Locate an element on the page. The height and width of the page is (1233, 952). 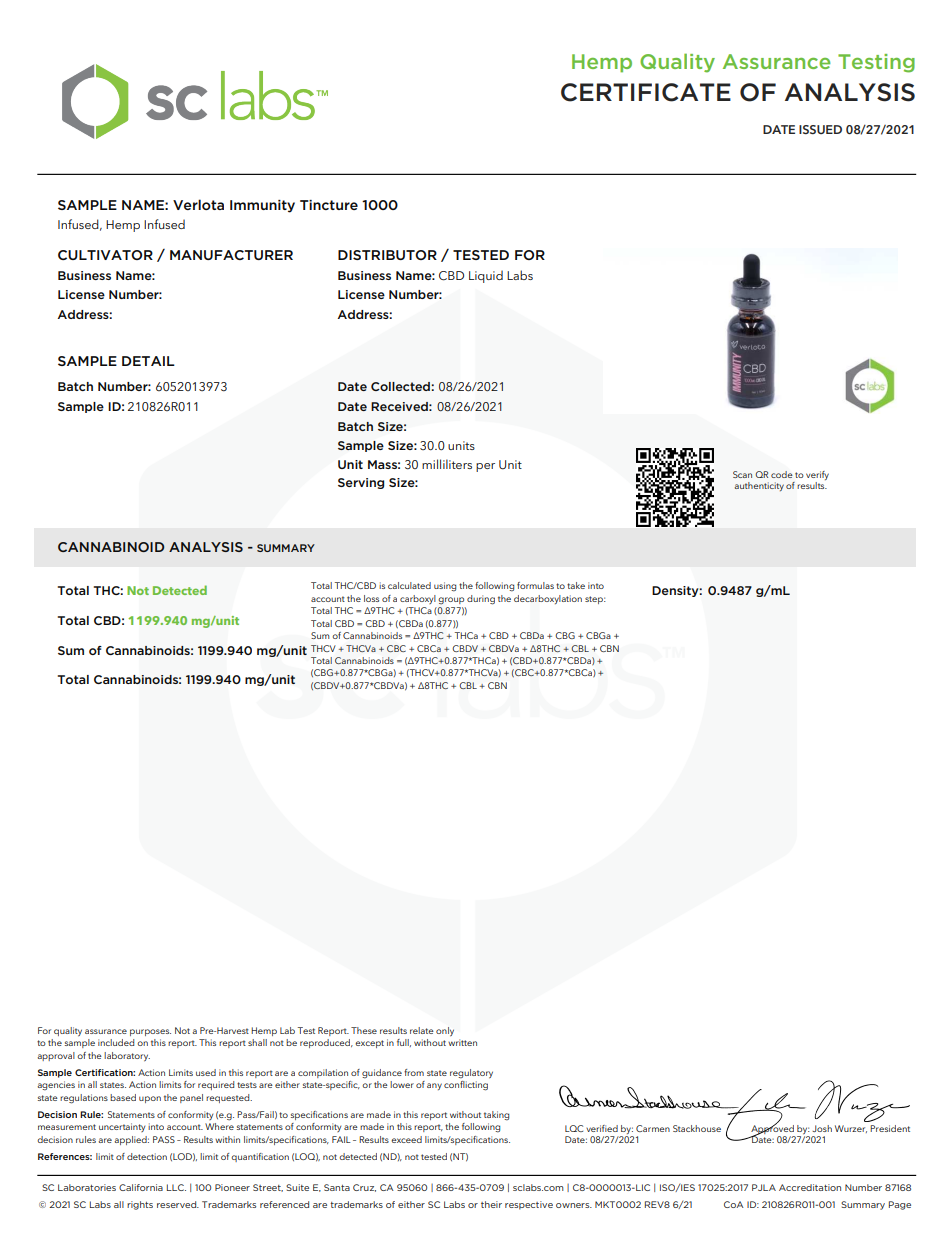
CERTIFICATE is located at coordinates (646, 92).
